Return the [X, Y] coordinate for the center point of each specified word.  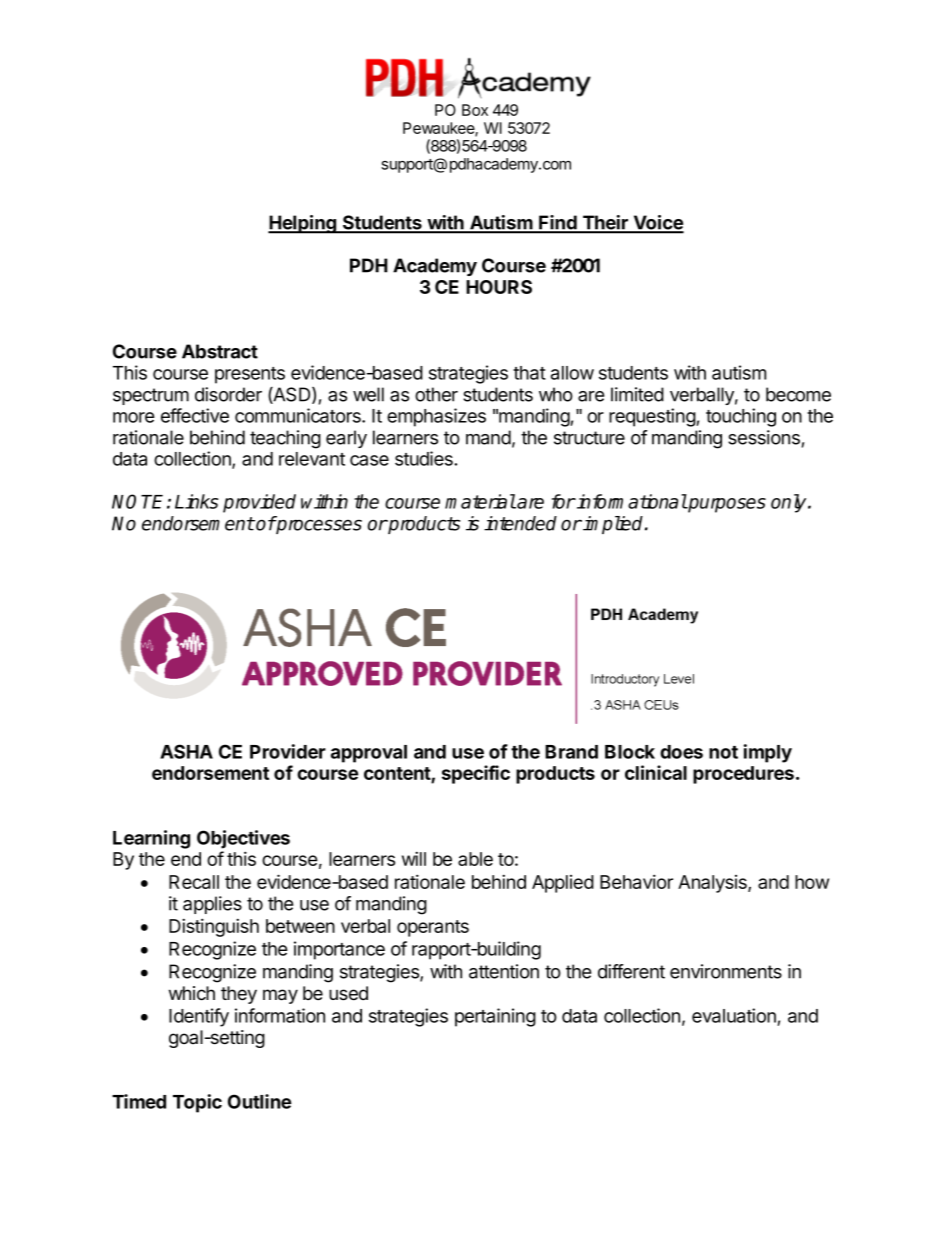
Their [605, 223]
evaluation [734, 1015]
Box [475, 110]
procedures [743, 775]
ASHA [186, 751]
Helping [303, 224]
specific [476, 774]
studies [425, 458]
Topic [197, 1103]
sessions [764, 437]
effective [195, 415]
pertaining [495, 1017]
